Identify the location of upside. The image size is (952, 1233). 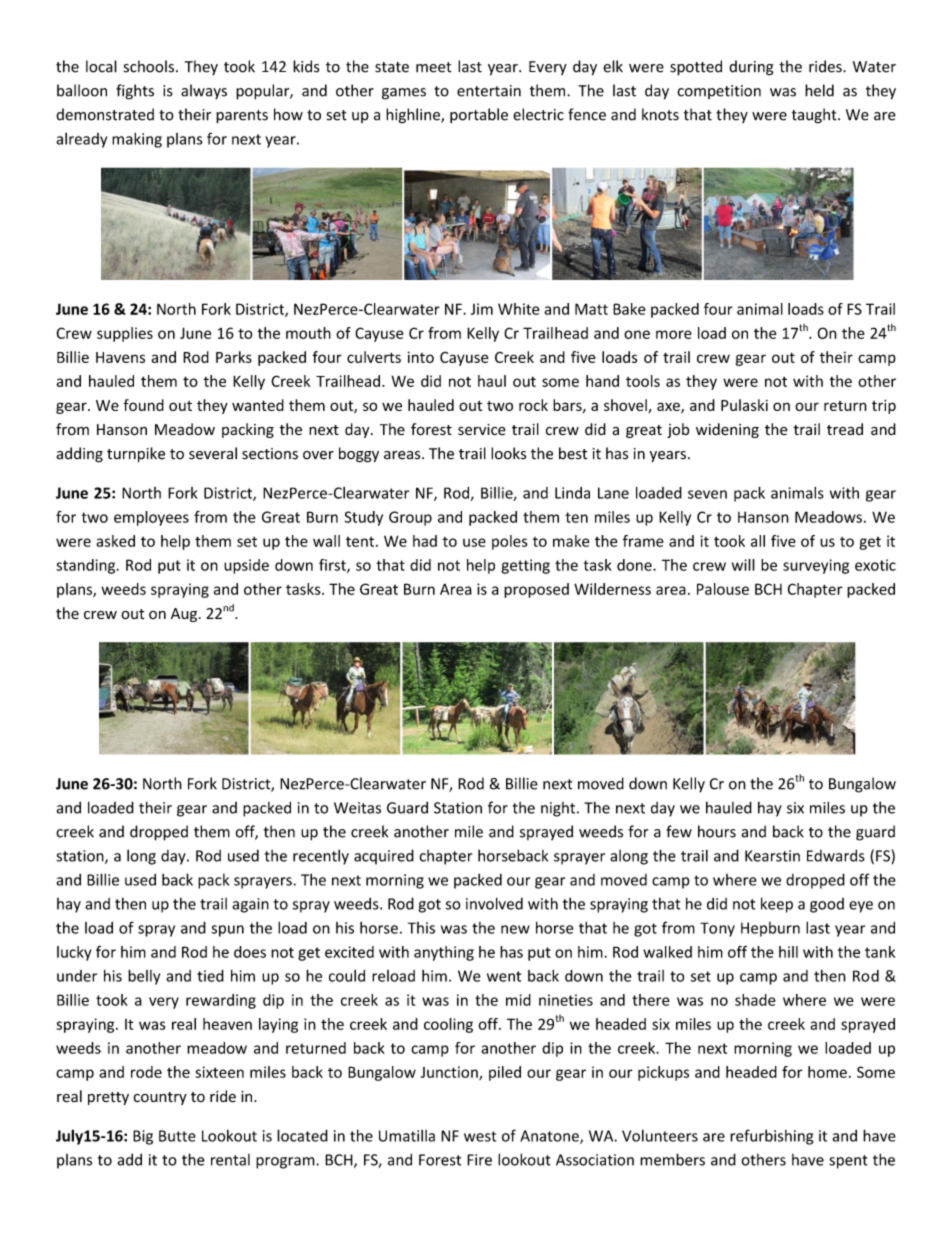
(246, 566).
